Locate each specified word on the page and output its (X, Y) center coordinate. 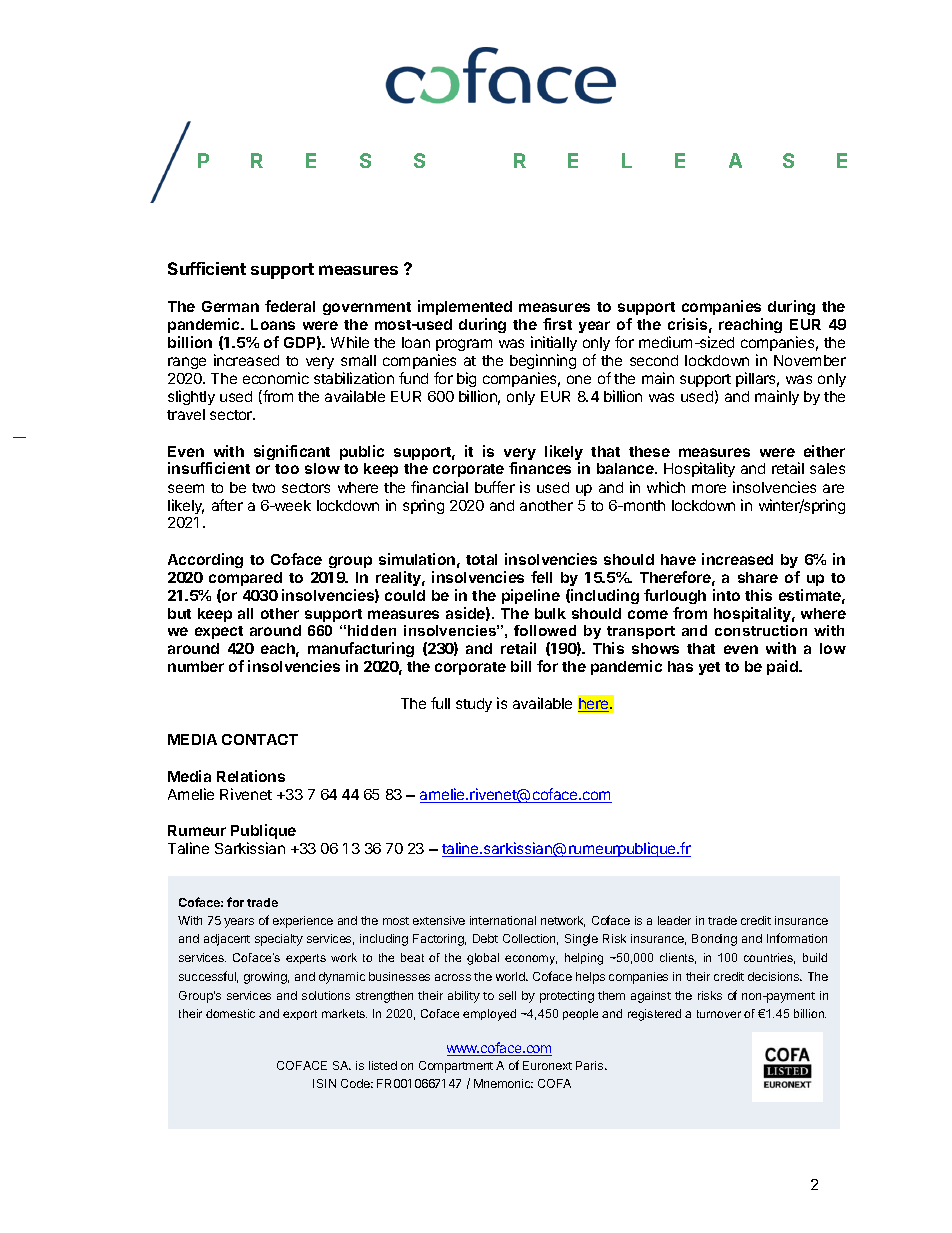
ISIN (324, 1083)
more (709, 488)
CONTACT (260, 739)
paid (783, 667)
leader (674, 920)
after (227, 505)
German (230, 306)
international (503, 920)
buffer (495, 487)
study (474, 705)
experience (303, 922)
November (810, 360)
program (464, 347)
